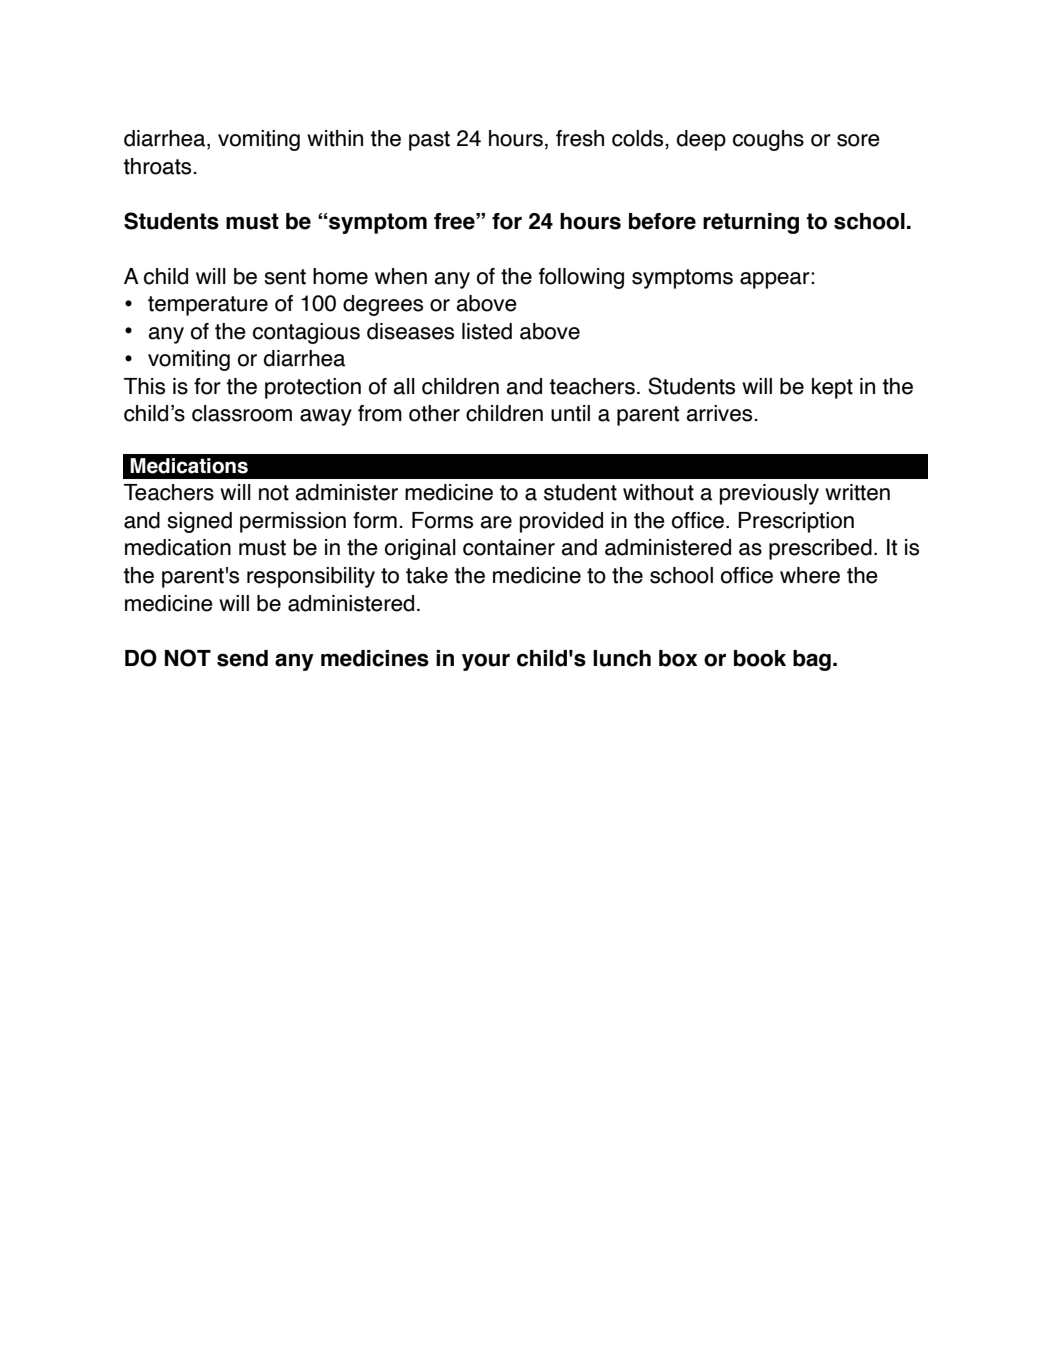 This page has height=1362, width=1052. What do you see at coordinates (285, 277) in the page?
I see `sent` at bounding box center [285, 277].
